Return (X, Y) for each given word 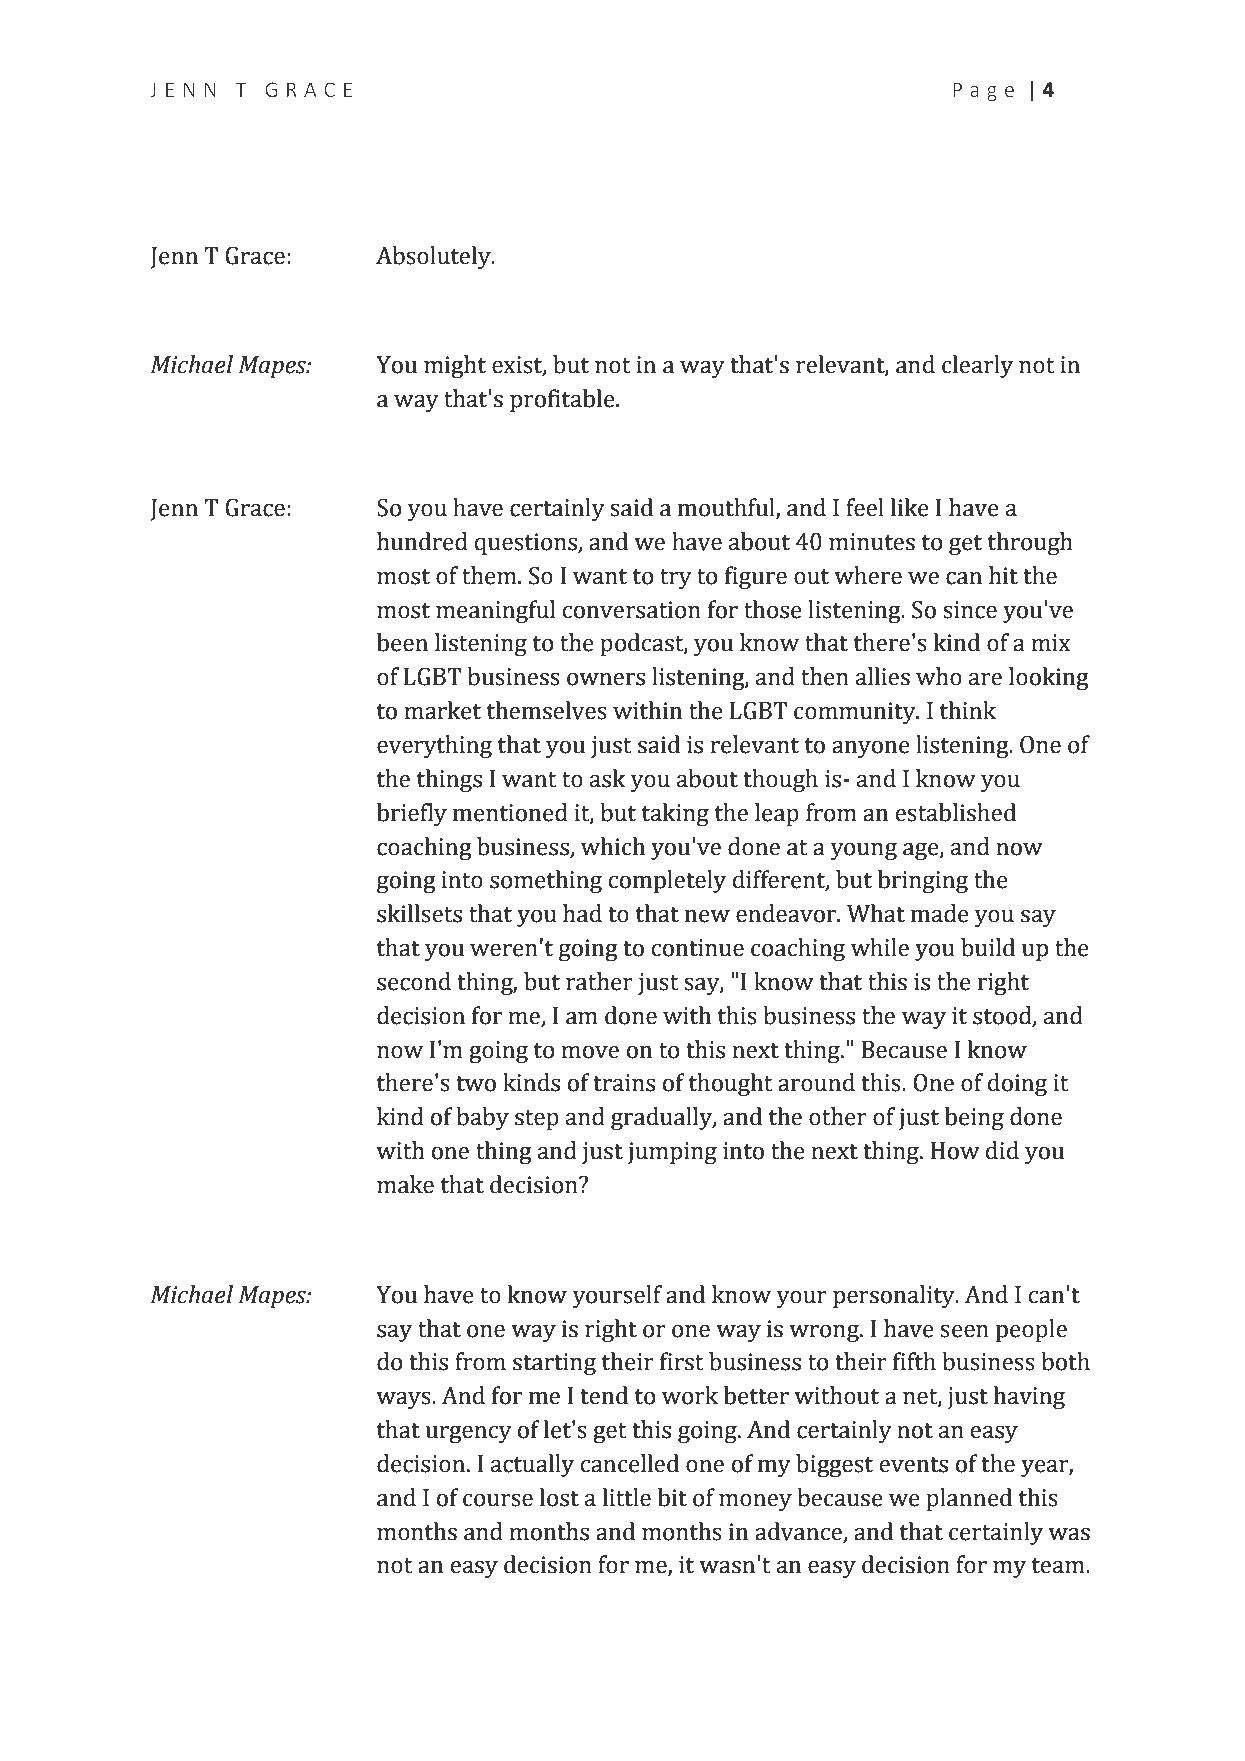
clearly (977, 366)
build (988, 947)
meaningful (495, 611)
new (707, 916)
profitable (563, 400)
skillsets (419, 913)
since (970, 610)
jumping (672, 1153)
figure (756, 577)
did (1002, 1150)
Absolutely (434, 257)
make (405, 1184)
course (498, 1500)
